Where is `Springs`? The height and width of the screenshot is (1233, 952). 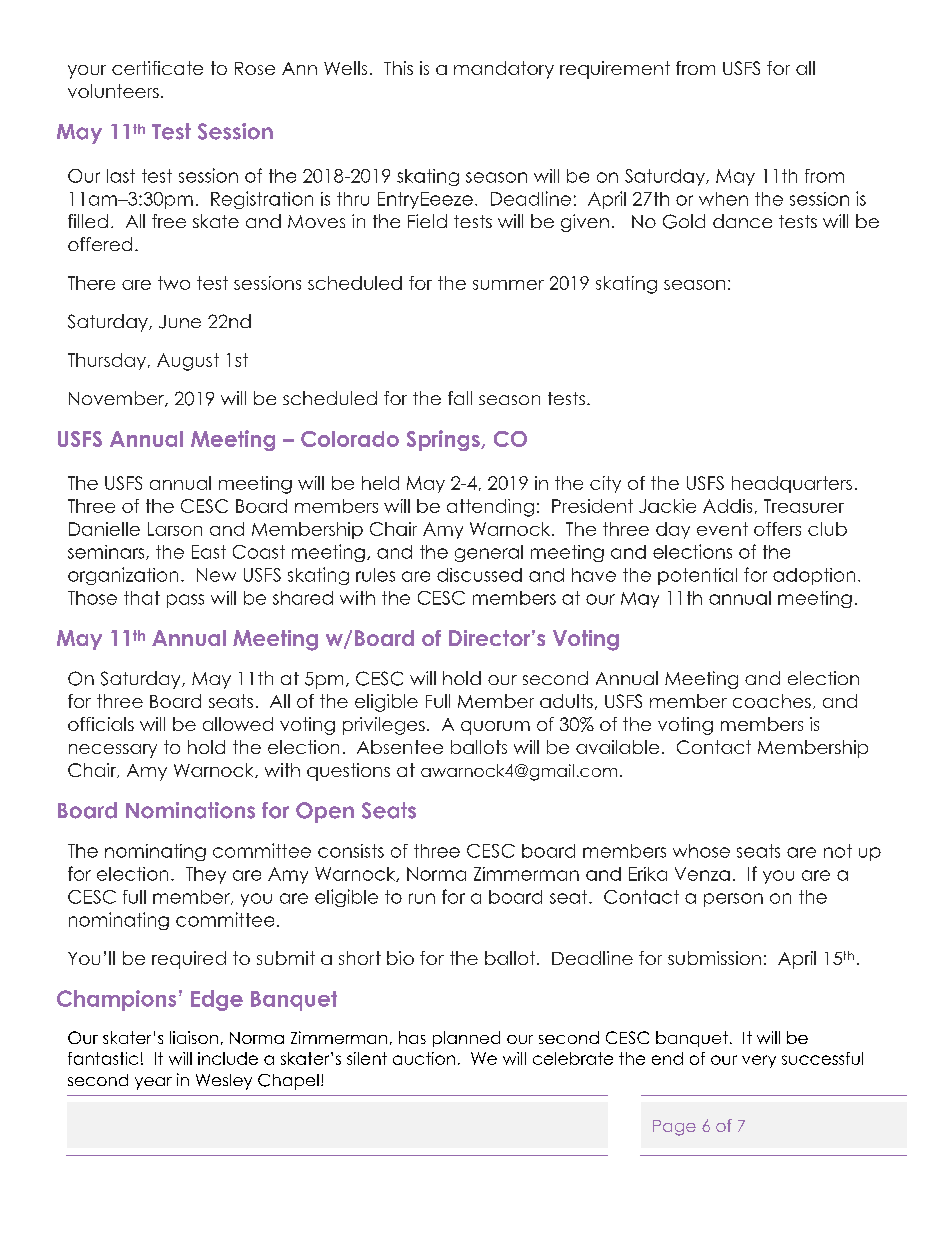
Springs is located at coordinates (444, 440).
